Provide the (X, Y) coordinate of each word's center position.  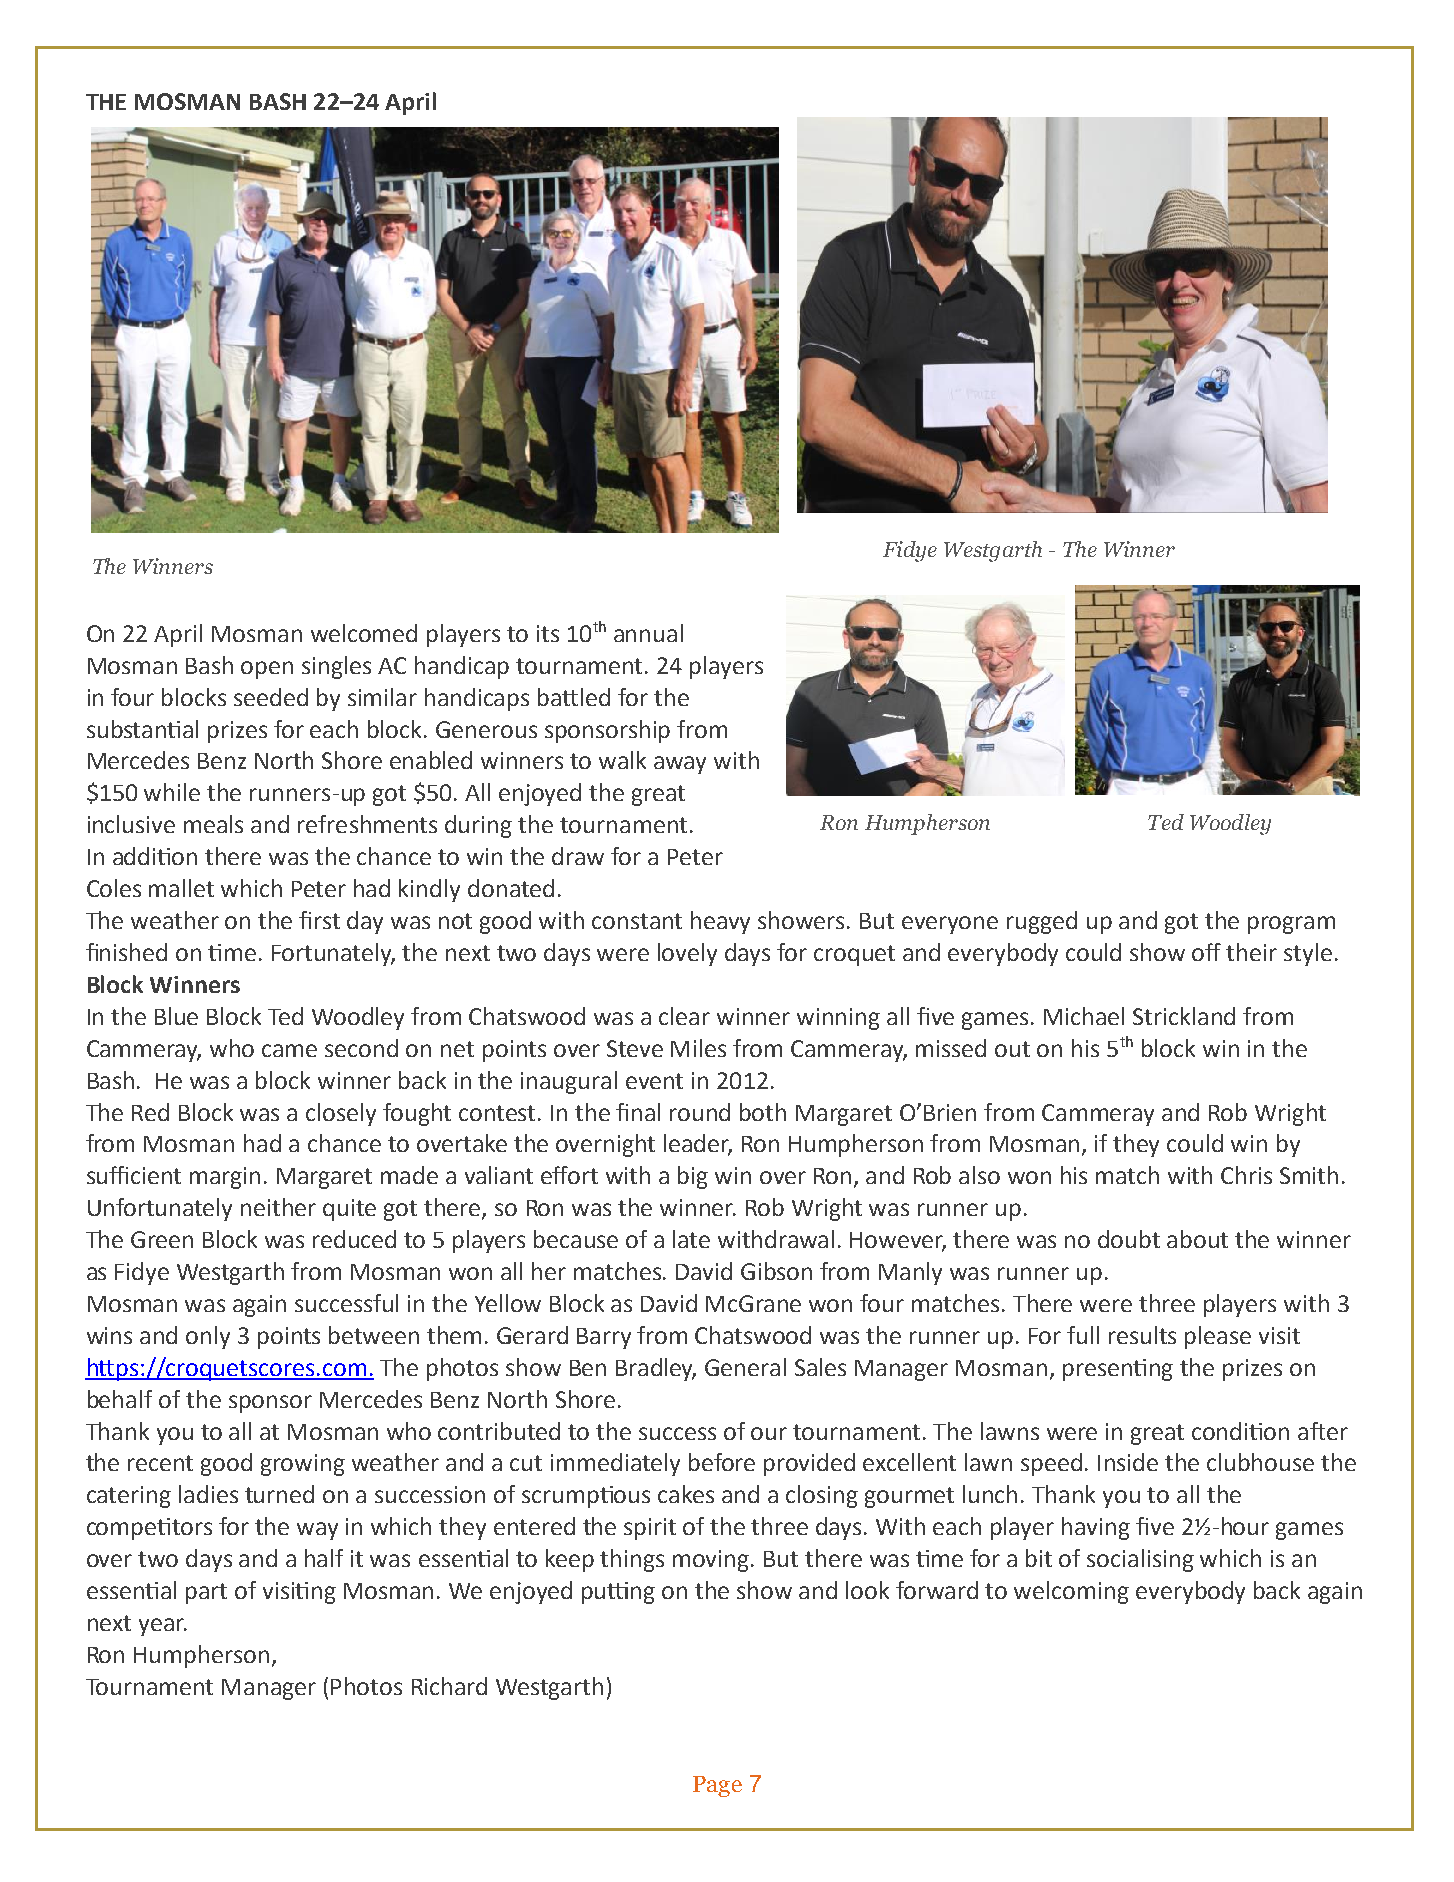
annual (648, 633)
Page (717, 1786)
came (289, 1050)
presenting (1118, 1370)
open (267, 670)
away (680, 765)
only (208, 1337)
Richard (449, 1686)
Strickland (1184, 1016)
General (745, 1367)
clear (684, 1016)
